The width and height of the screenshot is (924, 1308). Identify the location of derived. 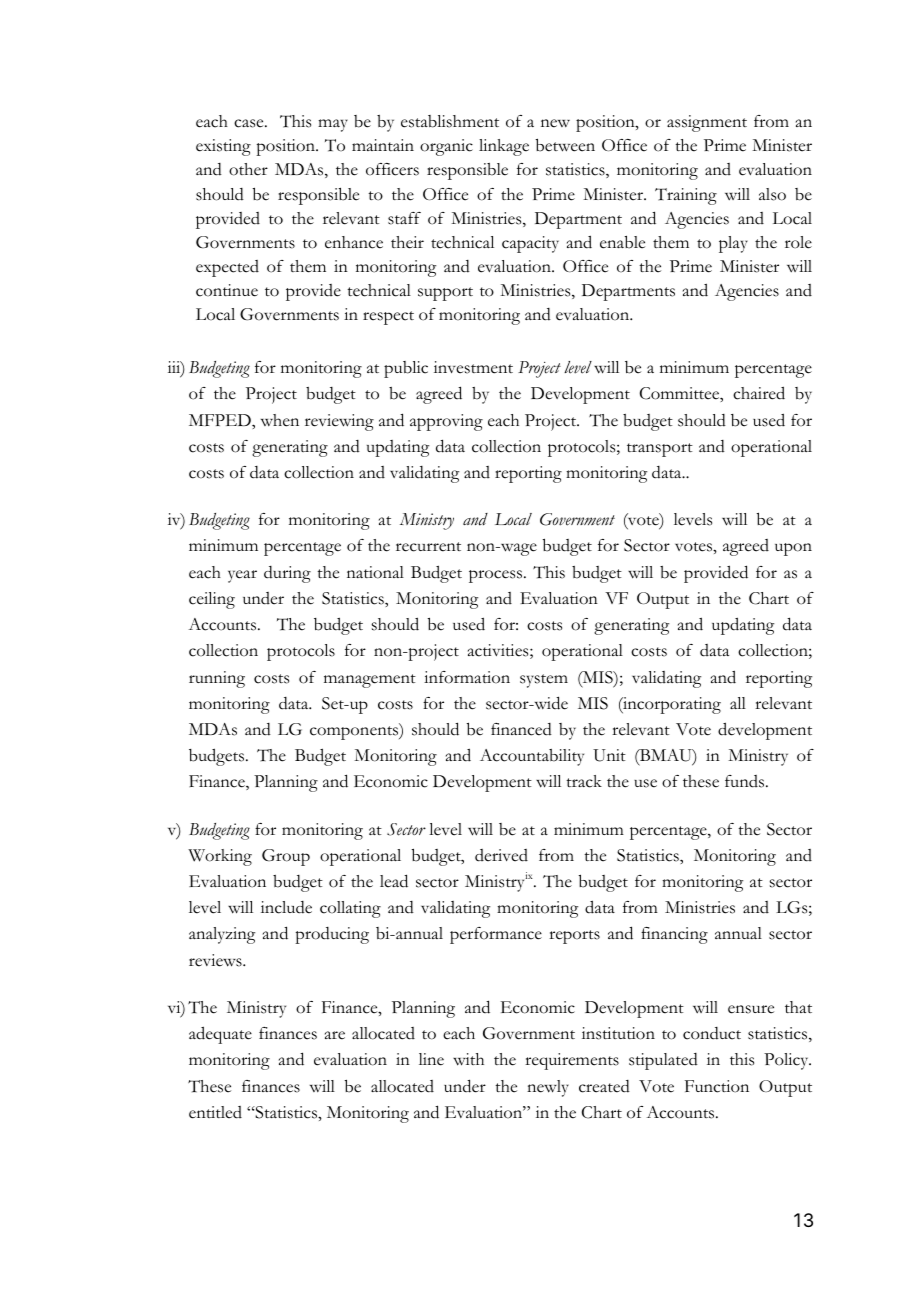
(501, 855).
